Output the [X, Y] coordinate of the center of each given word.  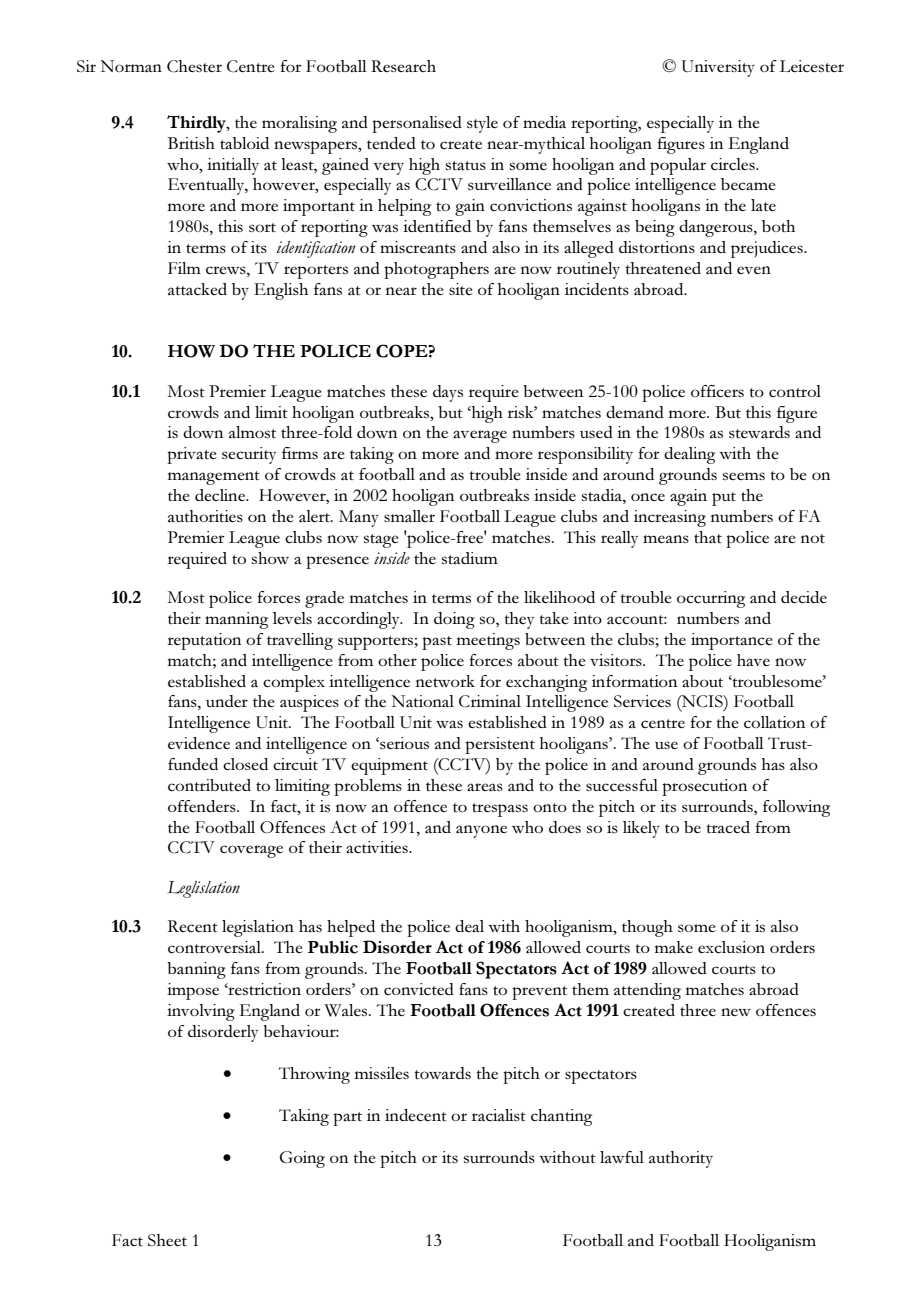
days [448, 393]
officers [717, 391]
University [718, 68]
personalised [417, 124]
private [192, 455]
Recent [193, 926]
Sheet [167, 1240]
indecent [416, 1115]
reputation [204, 641]
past [437, 643]
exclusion [731, 947]
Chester [194, 66]
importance [732, 641]
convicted [419, 989]
